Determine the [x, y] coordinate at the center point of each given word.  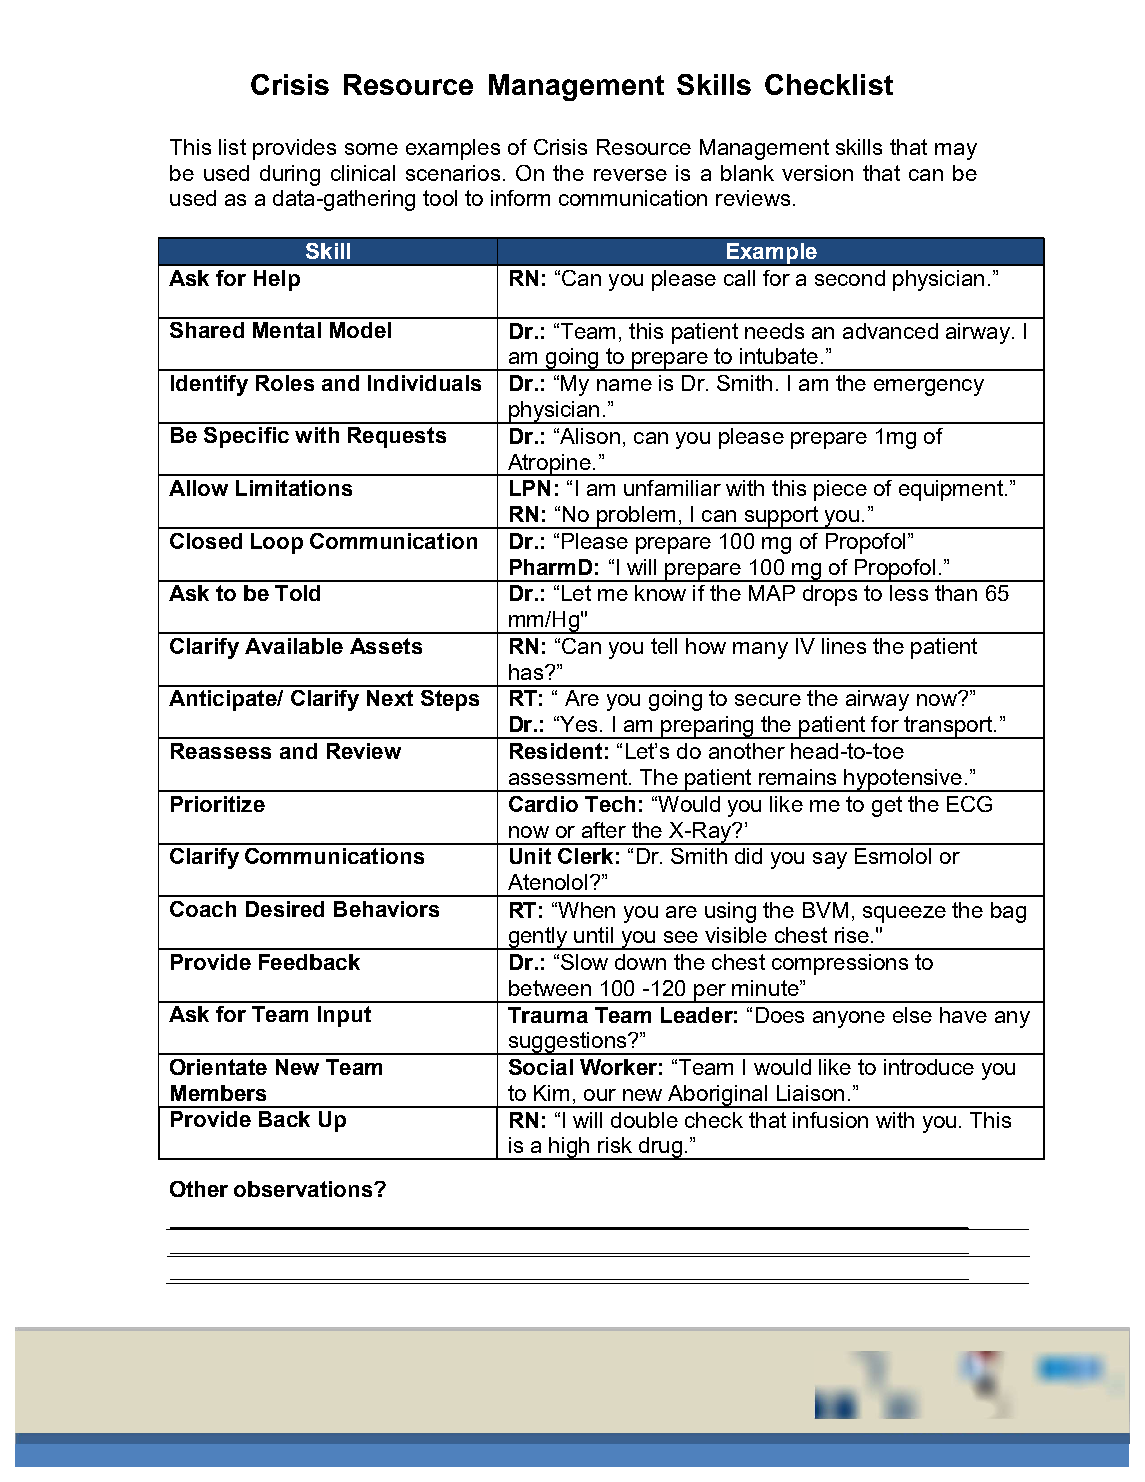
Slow [584, 962]
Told [297, 593]
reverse [630, 175]
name [624, 385]
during [290, 175]
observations [304, 1189]
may [956, 151]
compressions [840, 964]
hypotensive [903, 780]
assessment [569, 777]
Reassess [221, 751]
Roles [285, 383]
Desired [285, 909]
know [660, 593]
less [909, 593]
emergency [929, 387]
